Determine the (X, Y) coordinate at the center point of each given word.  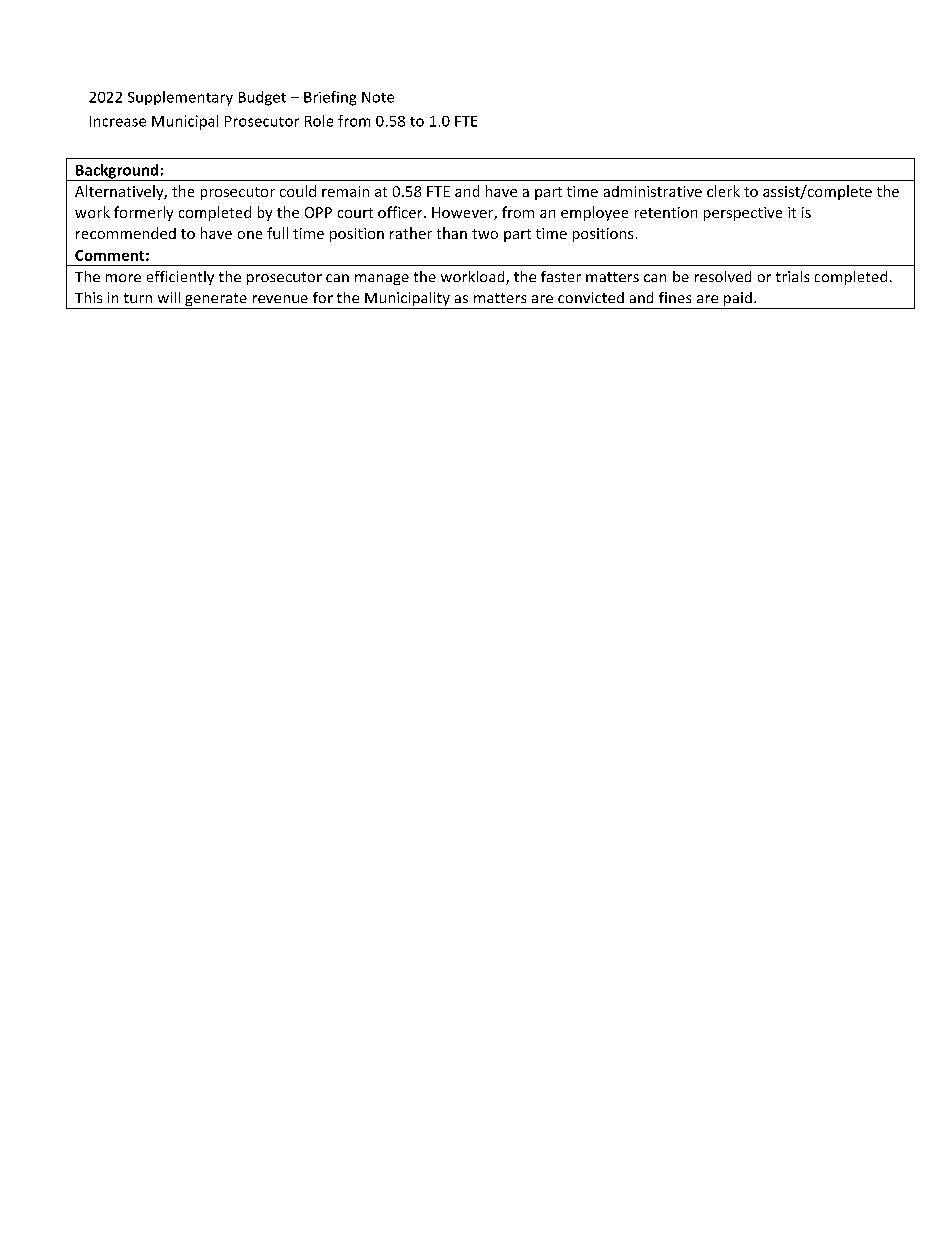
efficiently (180, 278)
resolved (723, 276)
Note (378, 97)
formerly (143, 213)
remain (345, 191)
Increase (118, 121)
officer (401, 212)
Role (319, 121)
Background (117, 172)
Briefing (330, 98)
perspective (743, 214)
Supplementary (180, 98)
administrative (653, 191)
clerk (723, 191)
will (169, 297)
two (485, 234)
